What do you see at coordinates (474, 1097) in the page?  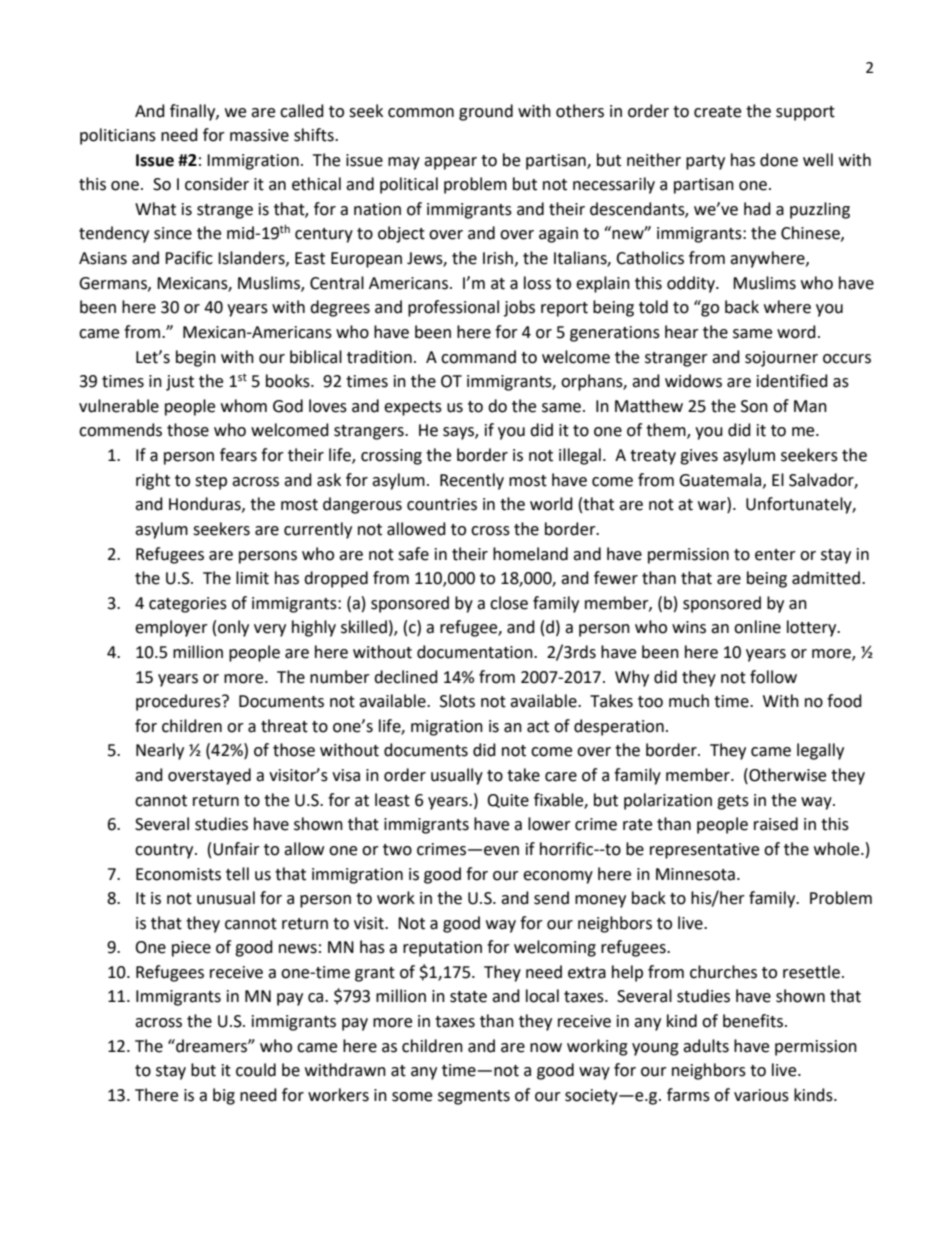 I see `segments` at bounding box center [474, 1097].
